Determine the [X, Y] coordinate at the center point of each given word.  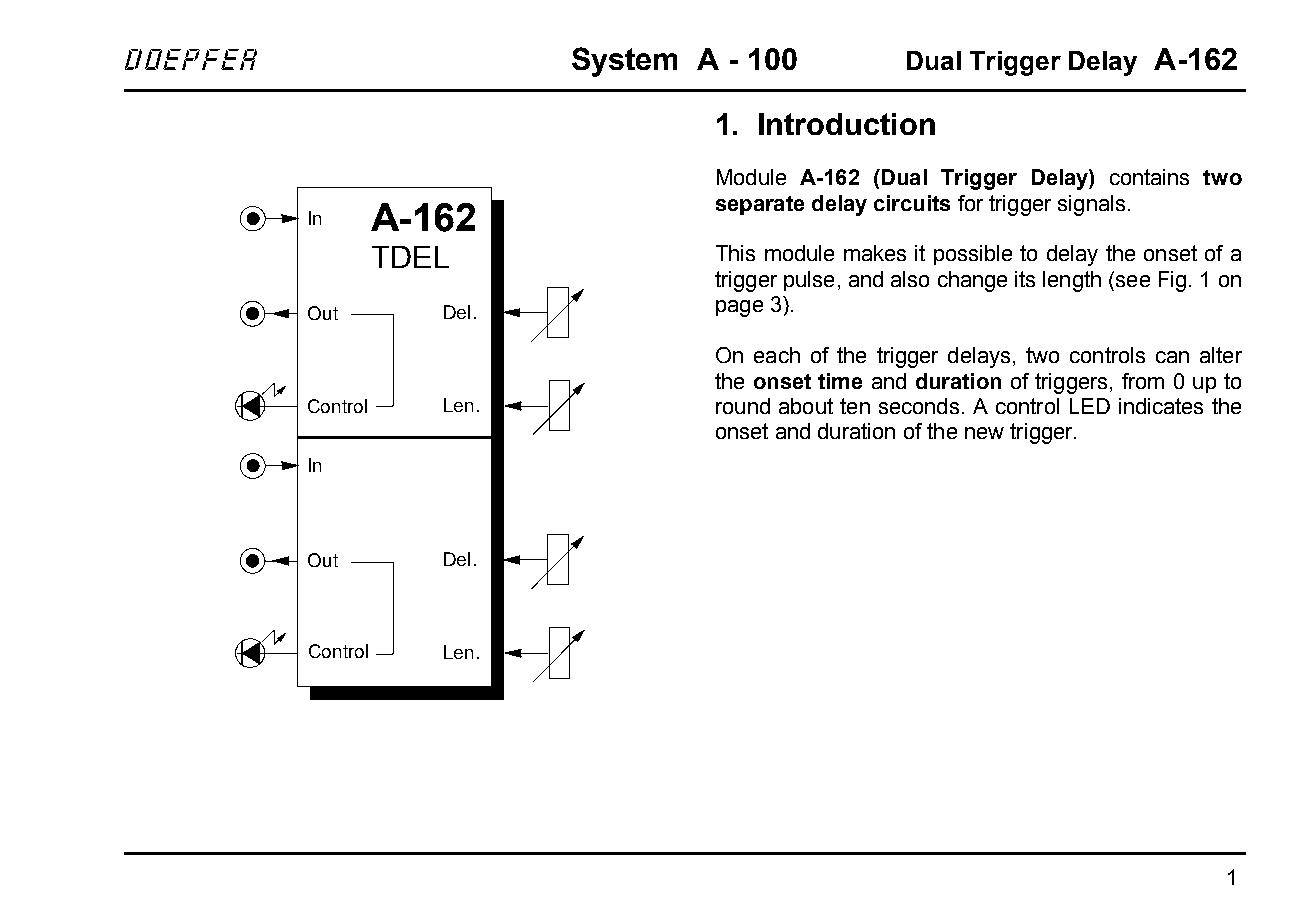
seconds [919, 406]
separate [760, 205]
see [1133, 281]
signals [1091, 205]
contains [1149, 177]
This [735, 253]
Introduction [847, 124]
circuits [912, 203]
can [1172, 357]
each [777, 355]
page [739, 308]
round [743, 406]
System [624, 62]
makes [875, 253]
